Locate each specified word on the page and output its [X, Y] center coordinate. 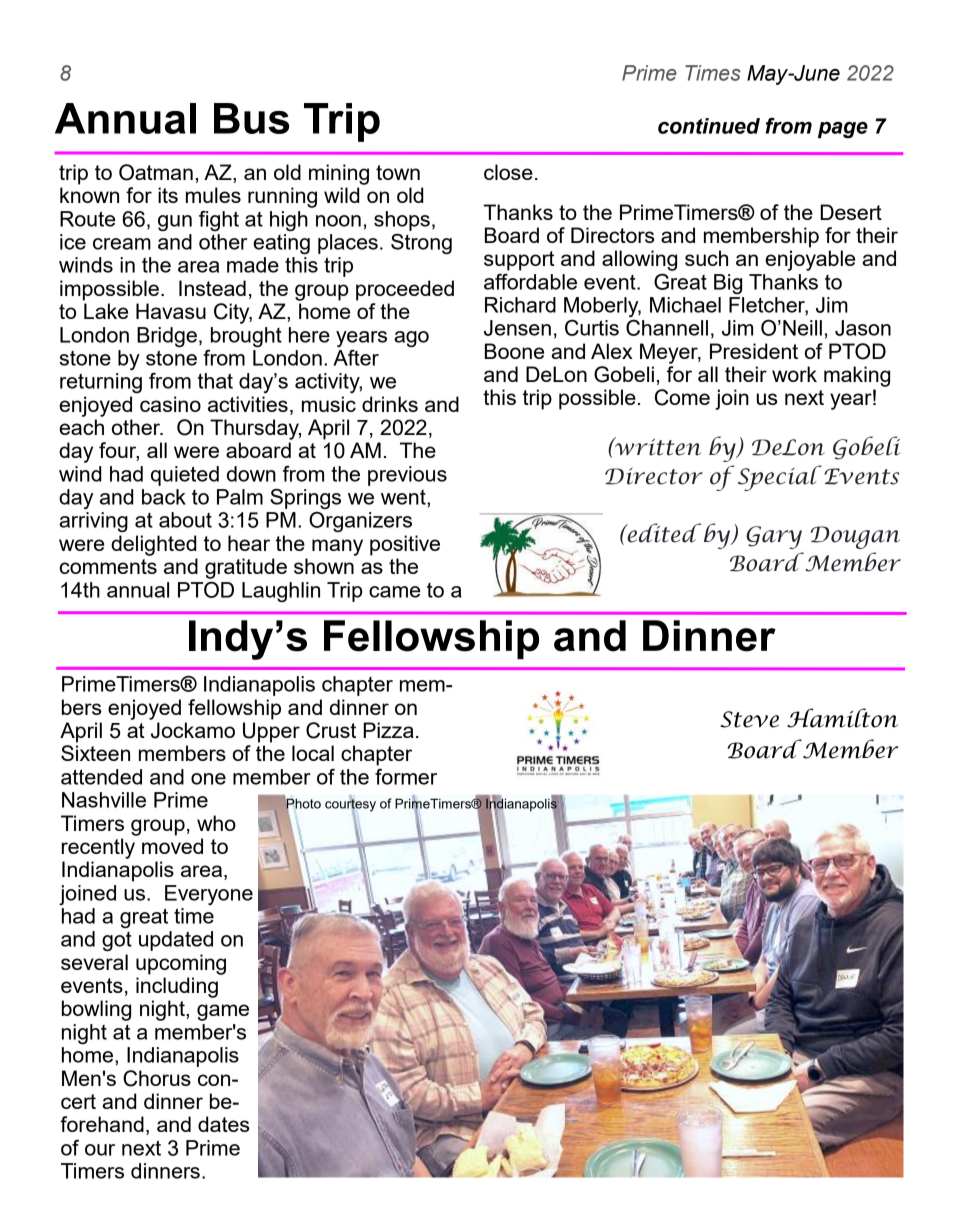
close [508, 172]
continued [709, 126]
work [794, 374]
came [394, 592]
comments [108, 566]
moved [172, 846]
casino [170, 404]
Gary [774, 537]
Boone [514, 351]
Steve [749, 719]
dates [223, 1124]
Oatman [156, 172]
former [406, 777]
